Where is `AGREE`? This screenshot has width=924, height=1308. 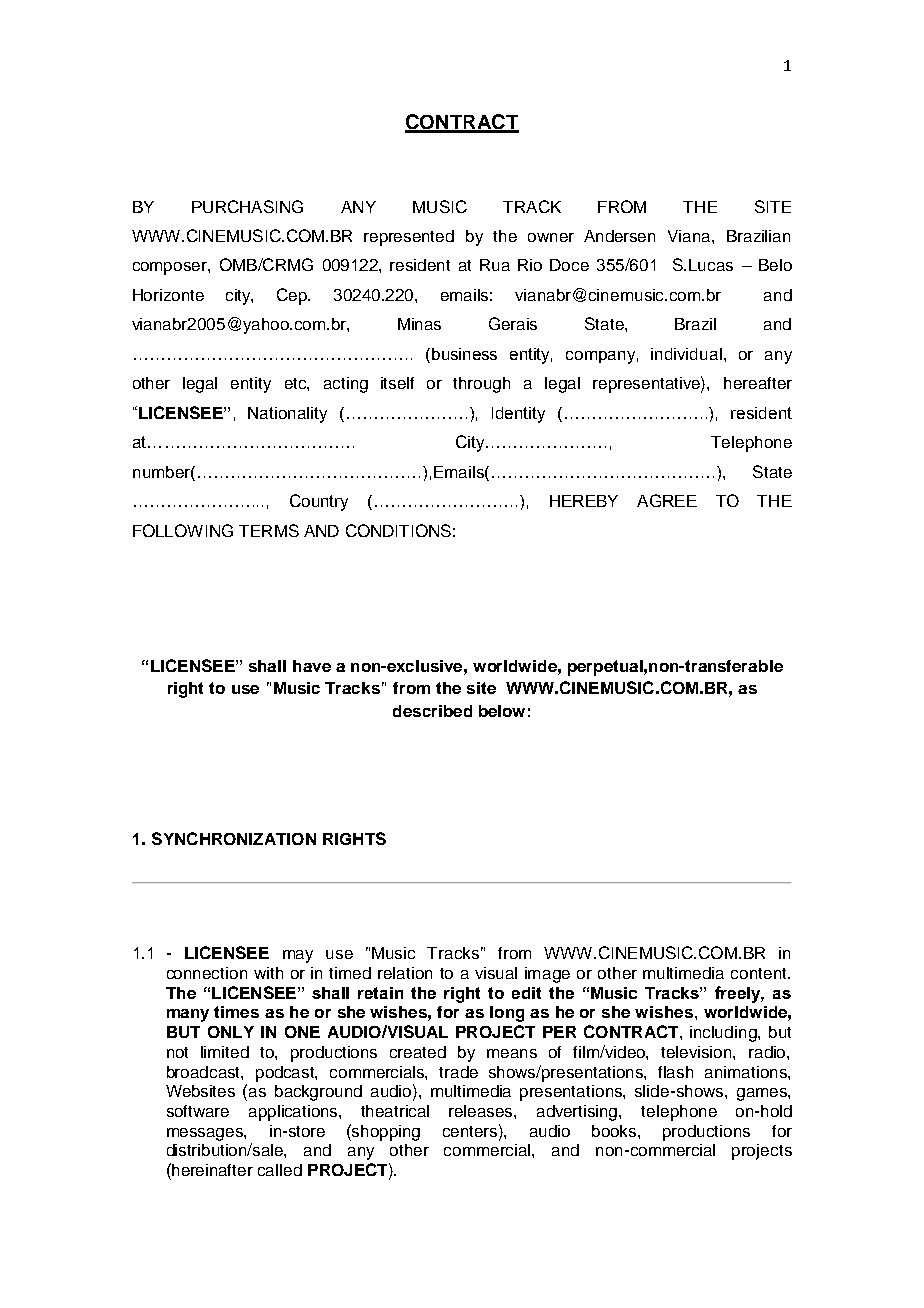 AGREE is located at coordinates (667, 500).
